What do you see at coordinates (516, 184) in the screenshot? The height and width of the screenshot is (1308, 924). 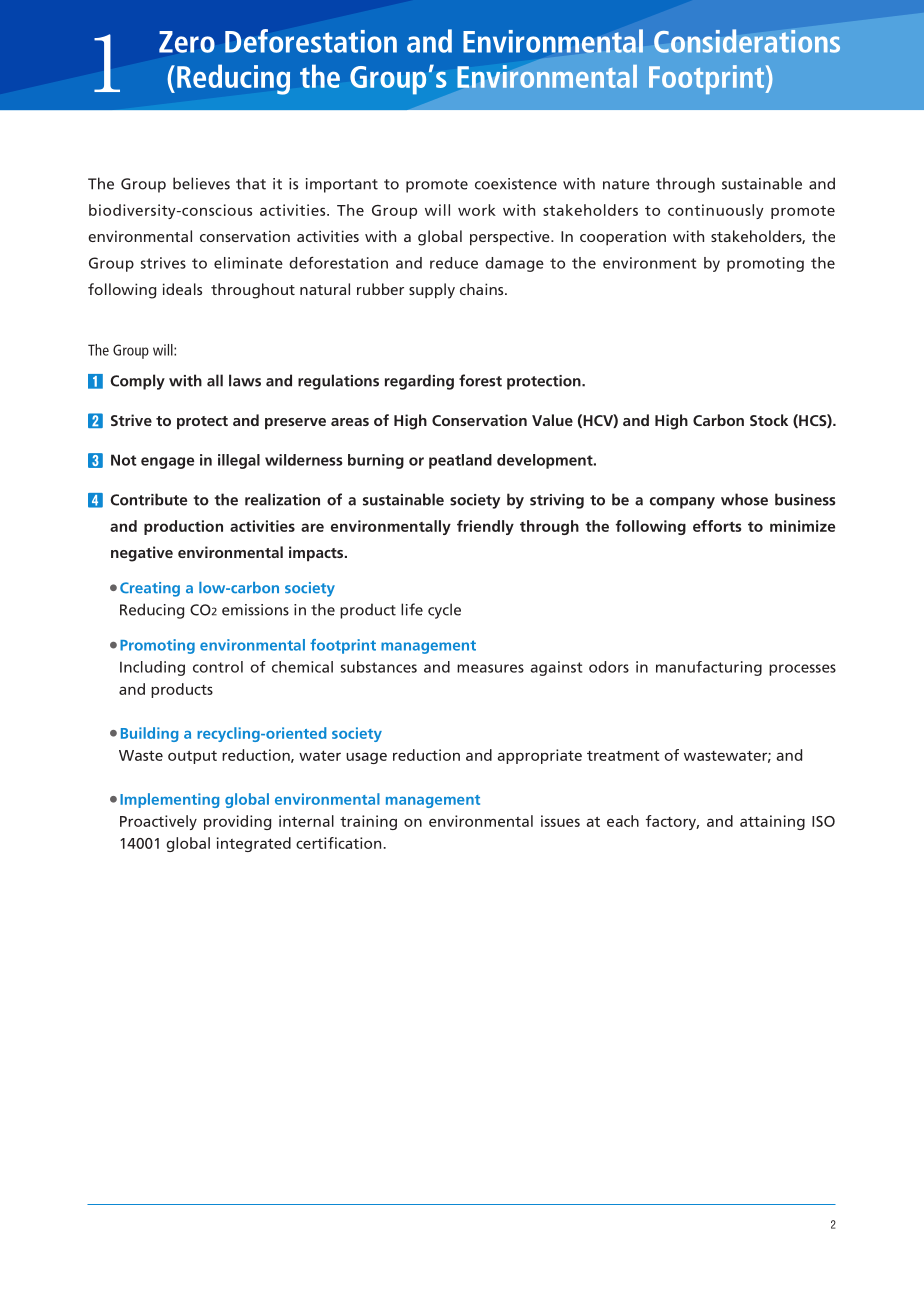 I see `coexistence` at bounding box center [516, 184].
